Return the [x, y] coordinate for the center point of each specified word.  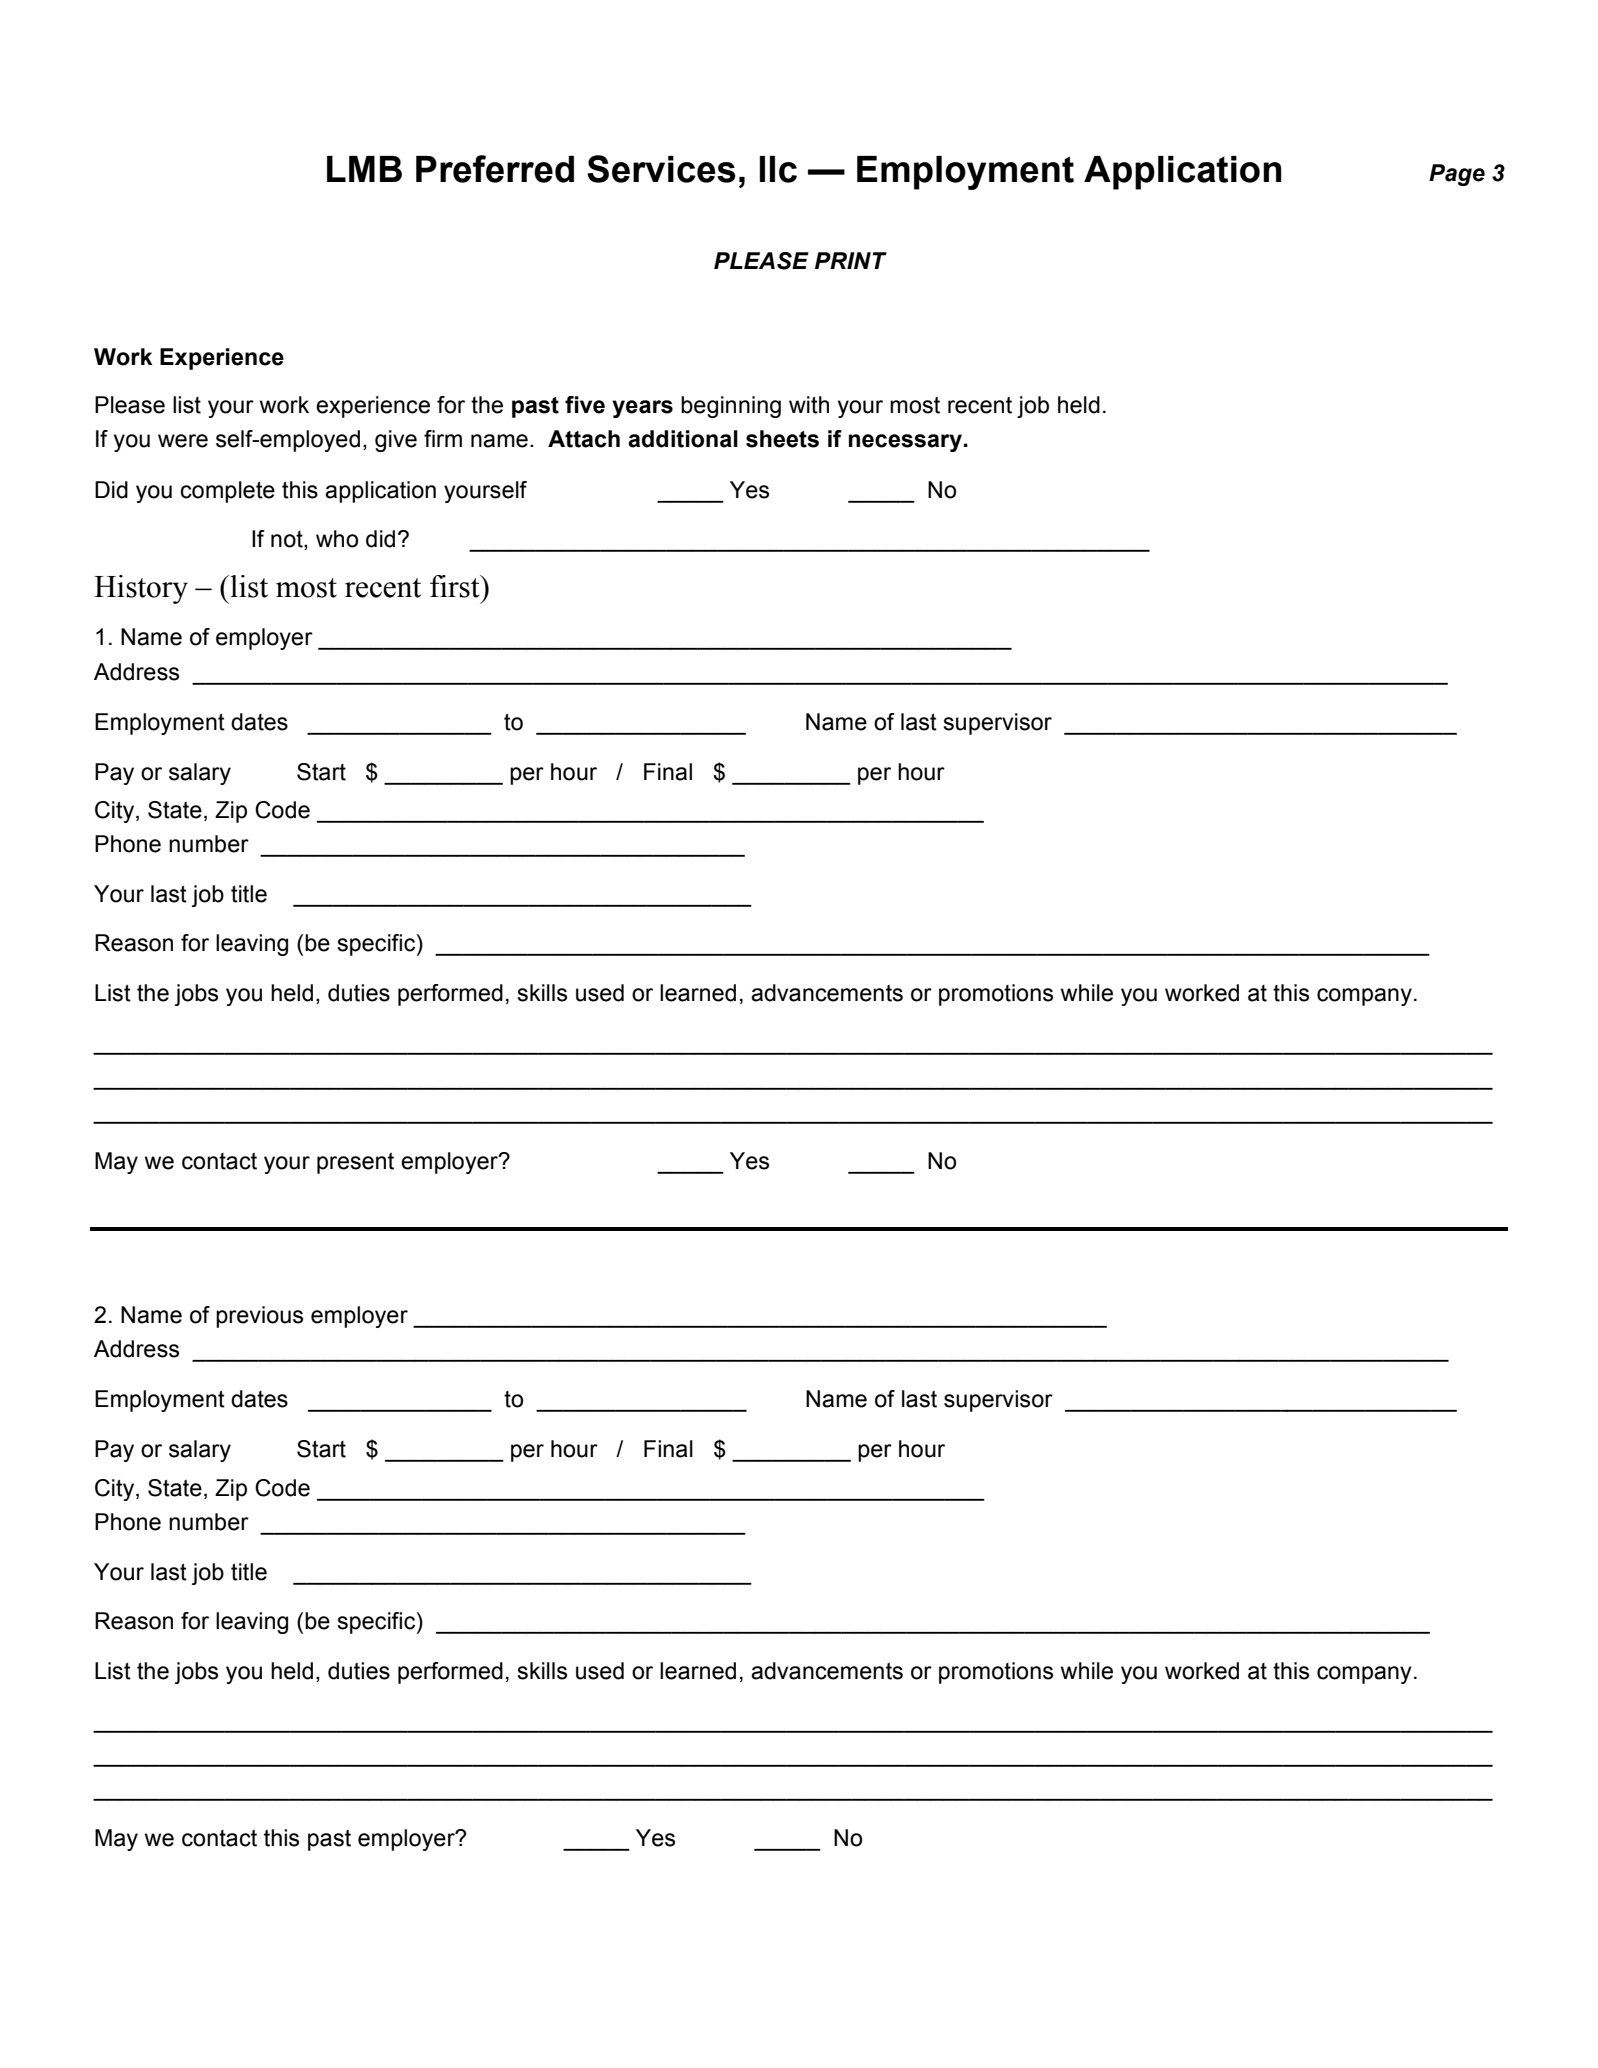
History [141, 589]
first [456, 586]
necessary [905, 443]
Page [1457, 175]
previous [259, 1317]
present [355, 1163]
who [337, 539]
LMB [364, 169]
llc [778, 169]
